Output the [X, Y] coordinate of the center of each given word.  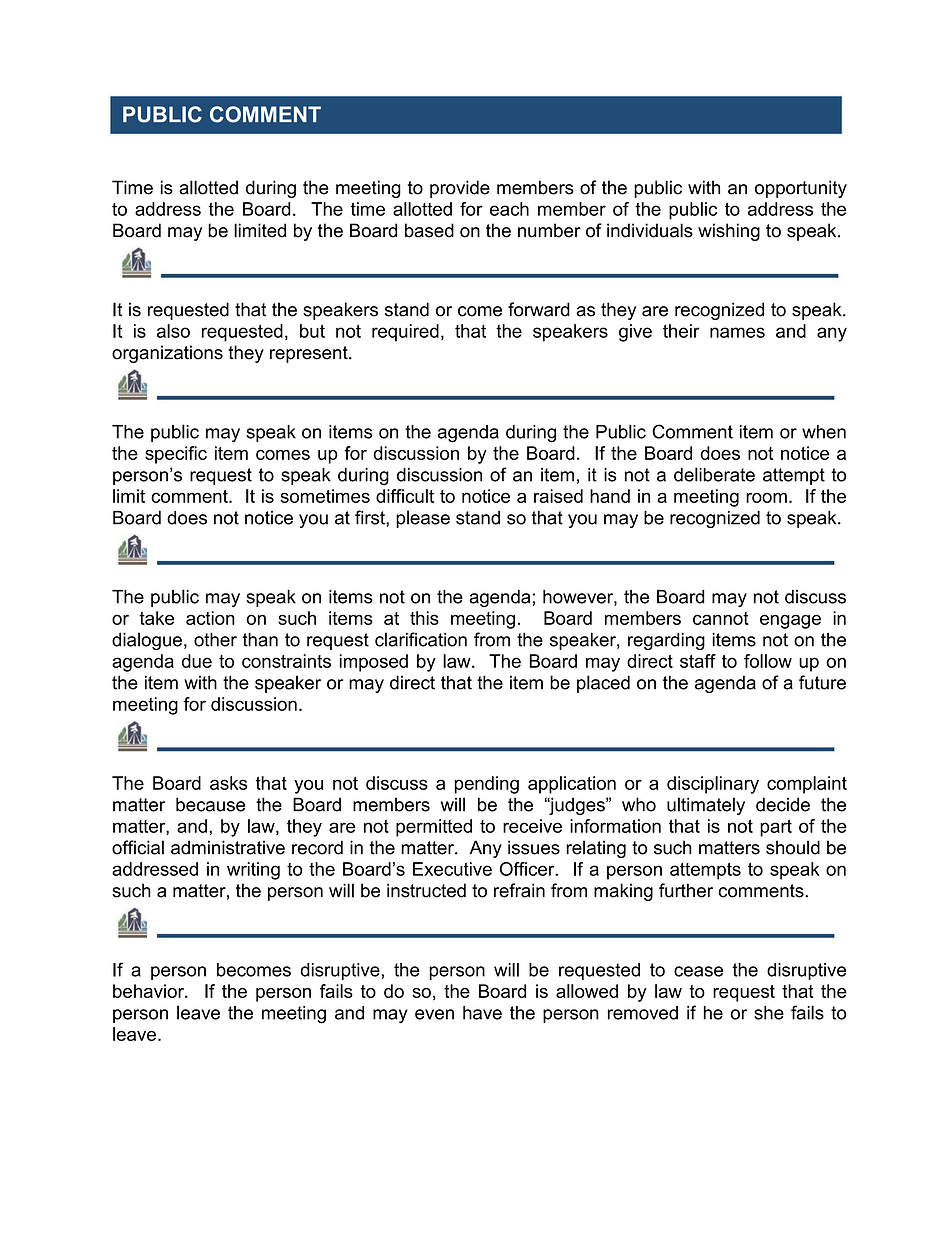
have [482, 1013]
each [509, 209]
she [769, 1013]
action [210, 618]
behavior [149, 991]
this [424, 618]
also [173, 331]
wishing [729, 232]
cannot [721, 618]
